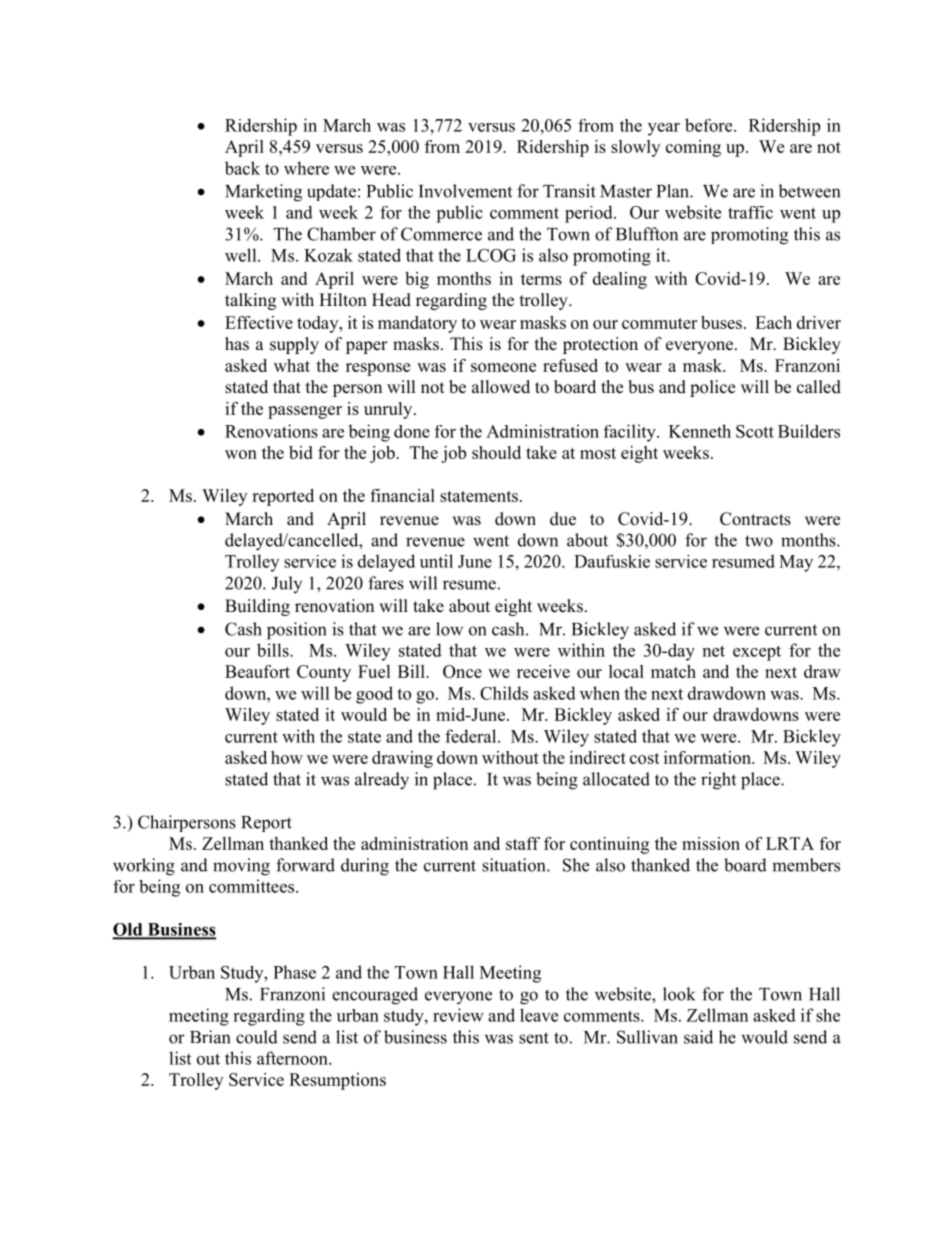  Describe the element at coordinates (292, 365) in the screenshot. I see `what` at that location.
